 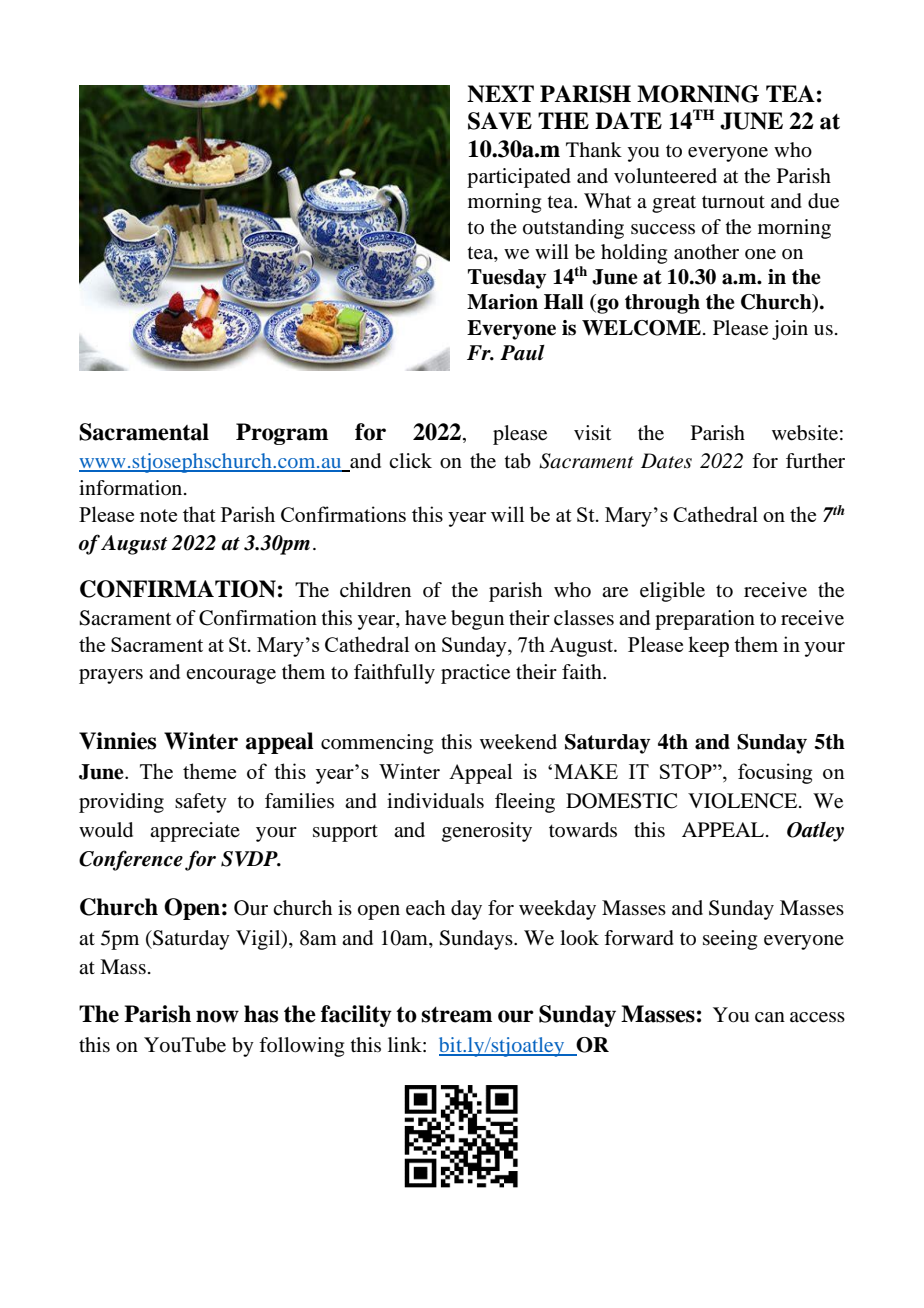 What do you see at coordinates (500, 94) in the document?
I see `NEXT` at bounding box center [500, 94].
